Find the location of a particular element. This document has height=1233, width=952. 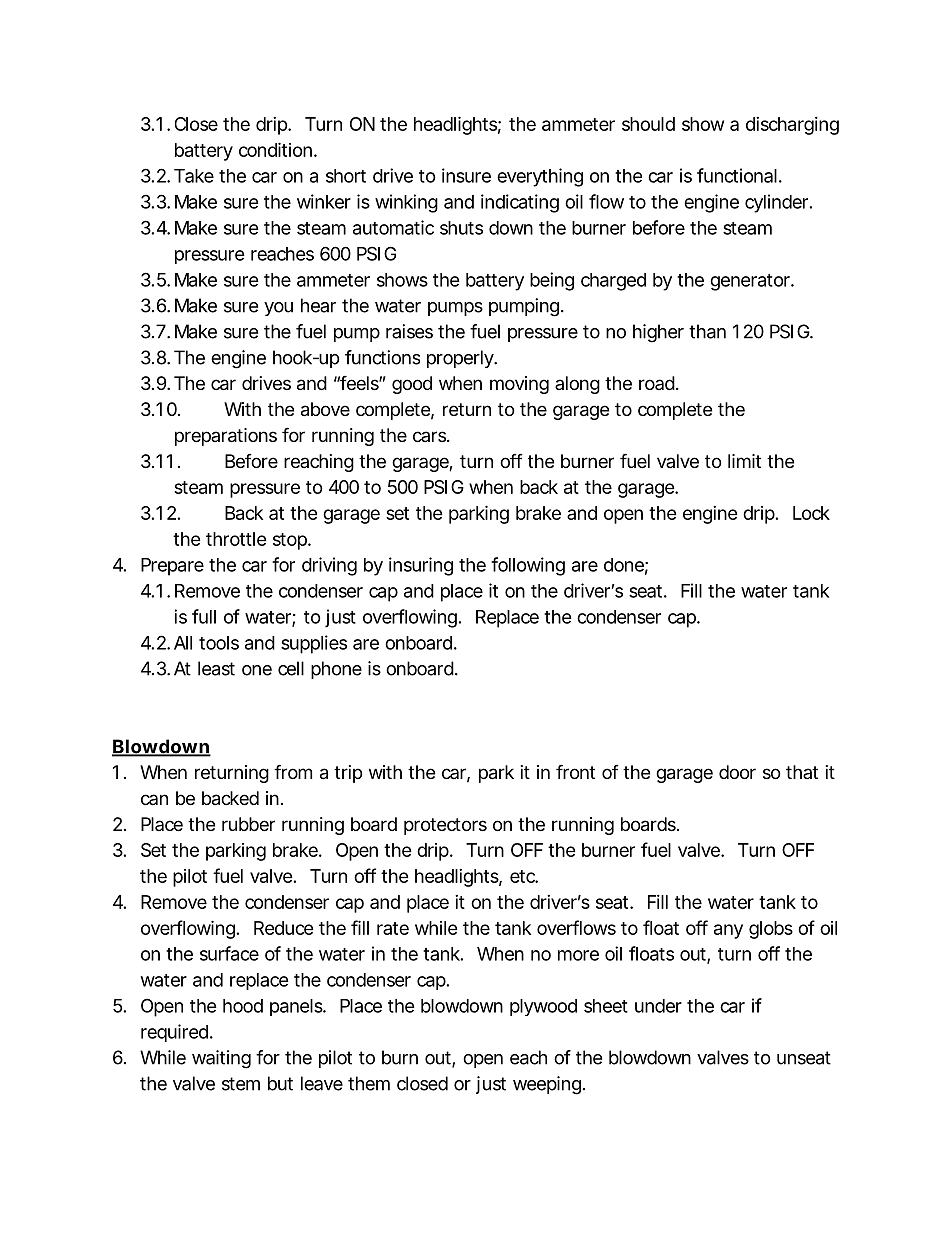

waiting is located at coordinates (221, 1059).
